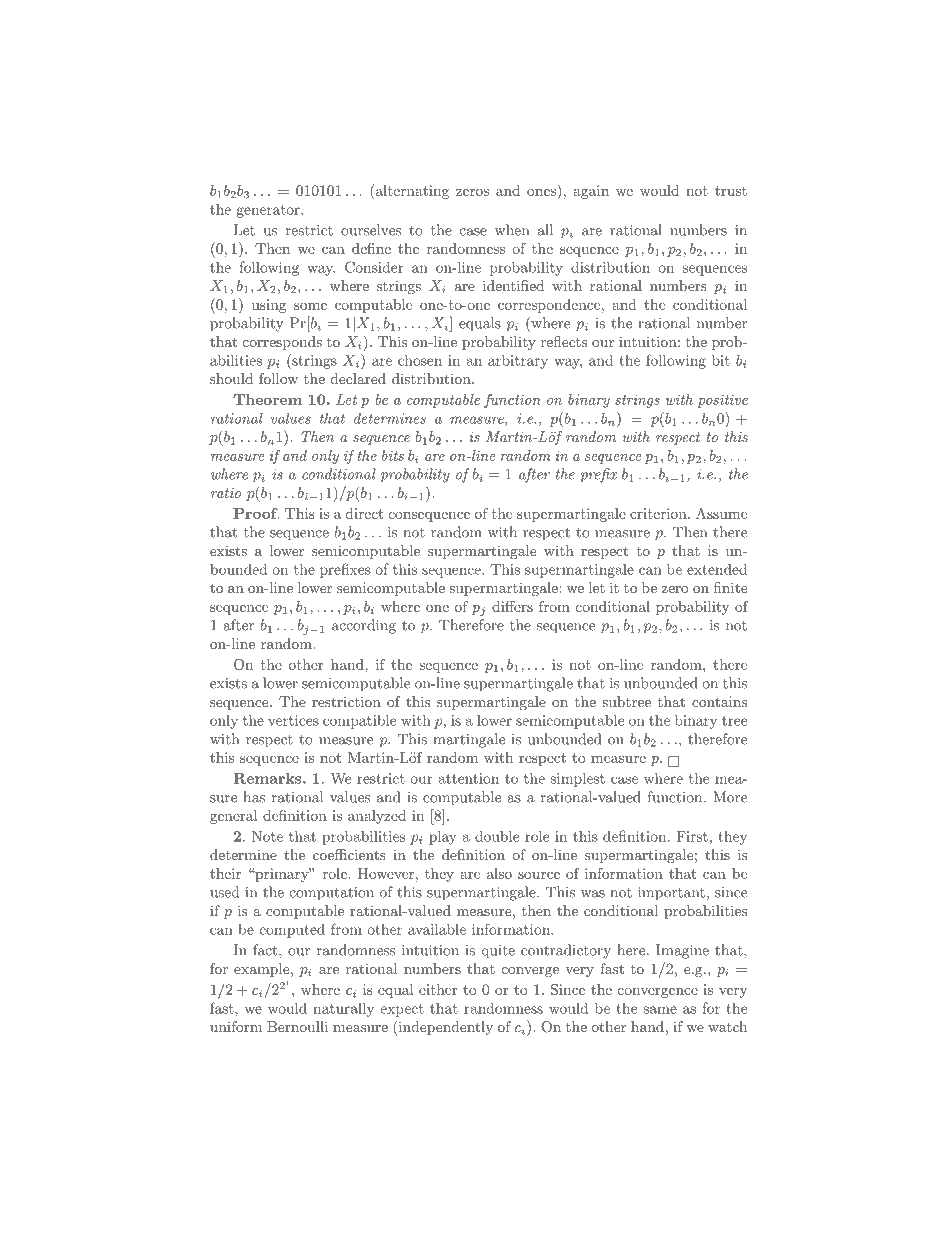  Describe the element at coordinates (269, 211) in the screenshot. I see `generator` at that location.
